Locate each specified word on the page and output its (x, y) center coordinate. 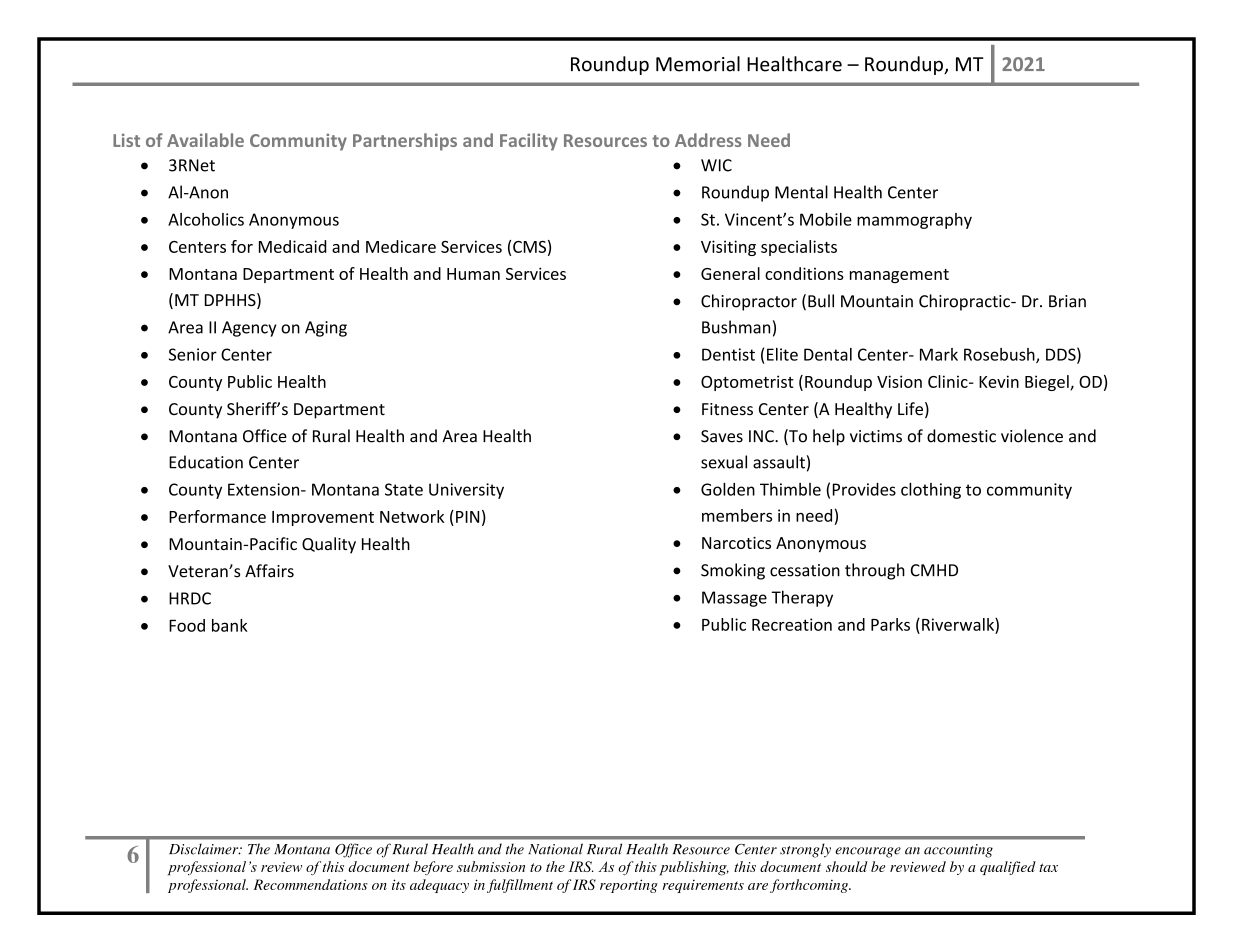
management (899, 276)
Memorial (698, 64)
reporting (629, 886)
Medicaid (293, 246)
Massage (734, 599)
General (730, 273)
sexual (724, 462)
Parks (890, 624)
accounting (958, 851)
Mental (801, 192)
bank (230, 625)
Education (206, 462)
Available (205, 140)
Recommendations (311, 884)
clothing (931, 490)
